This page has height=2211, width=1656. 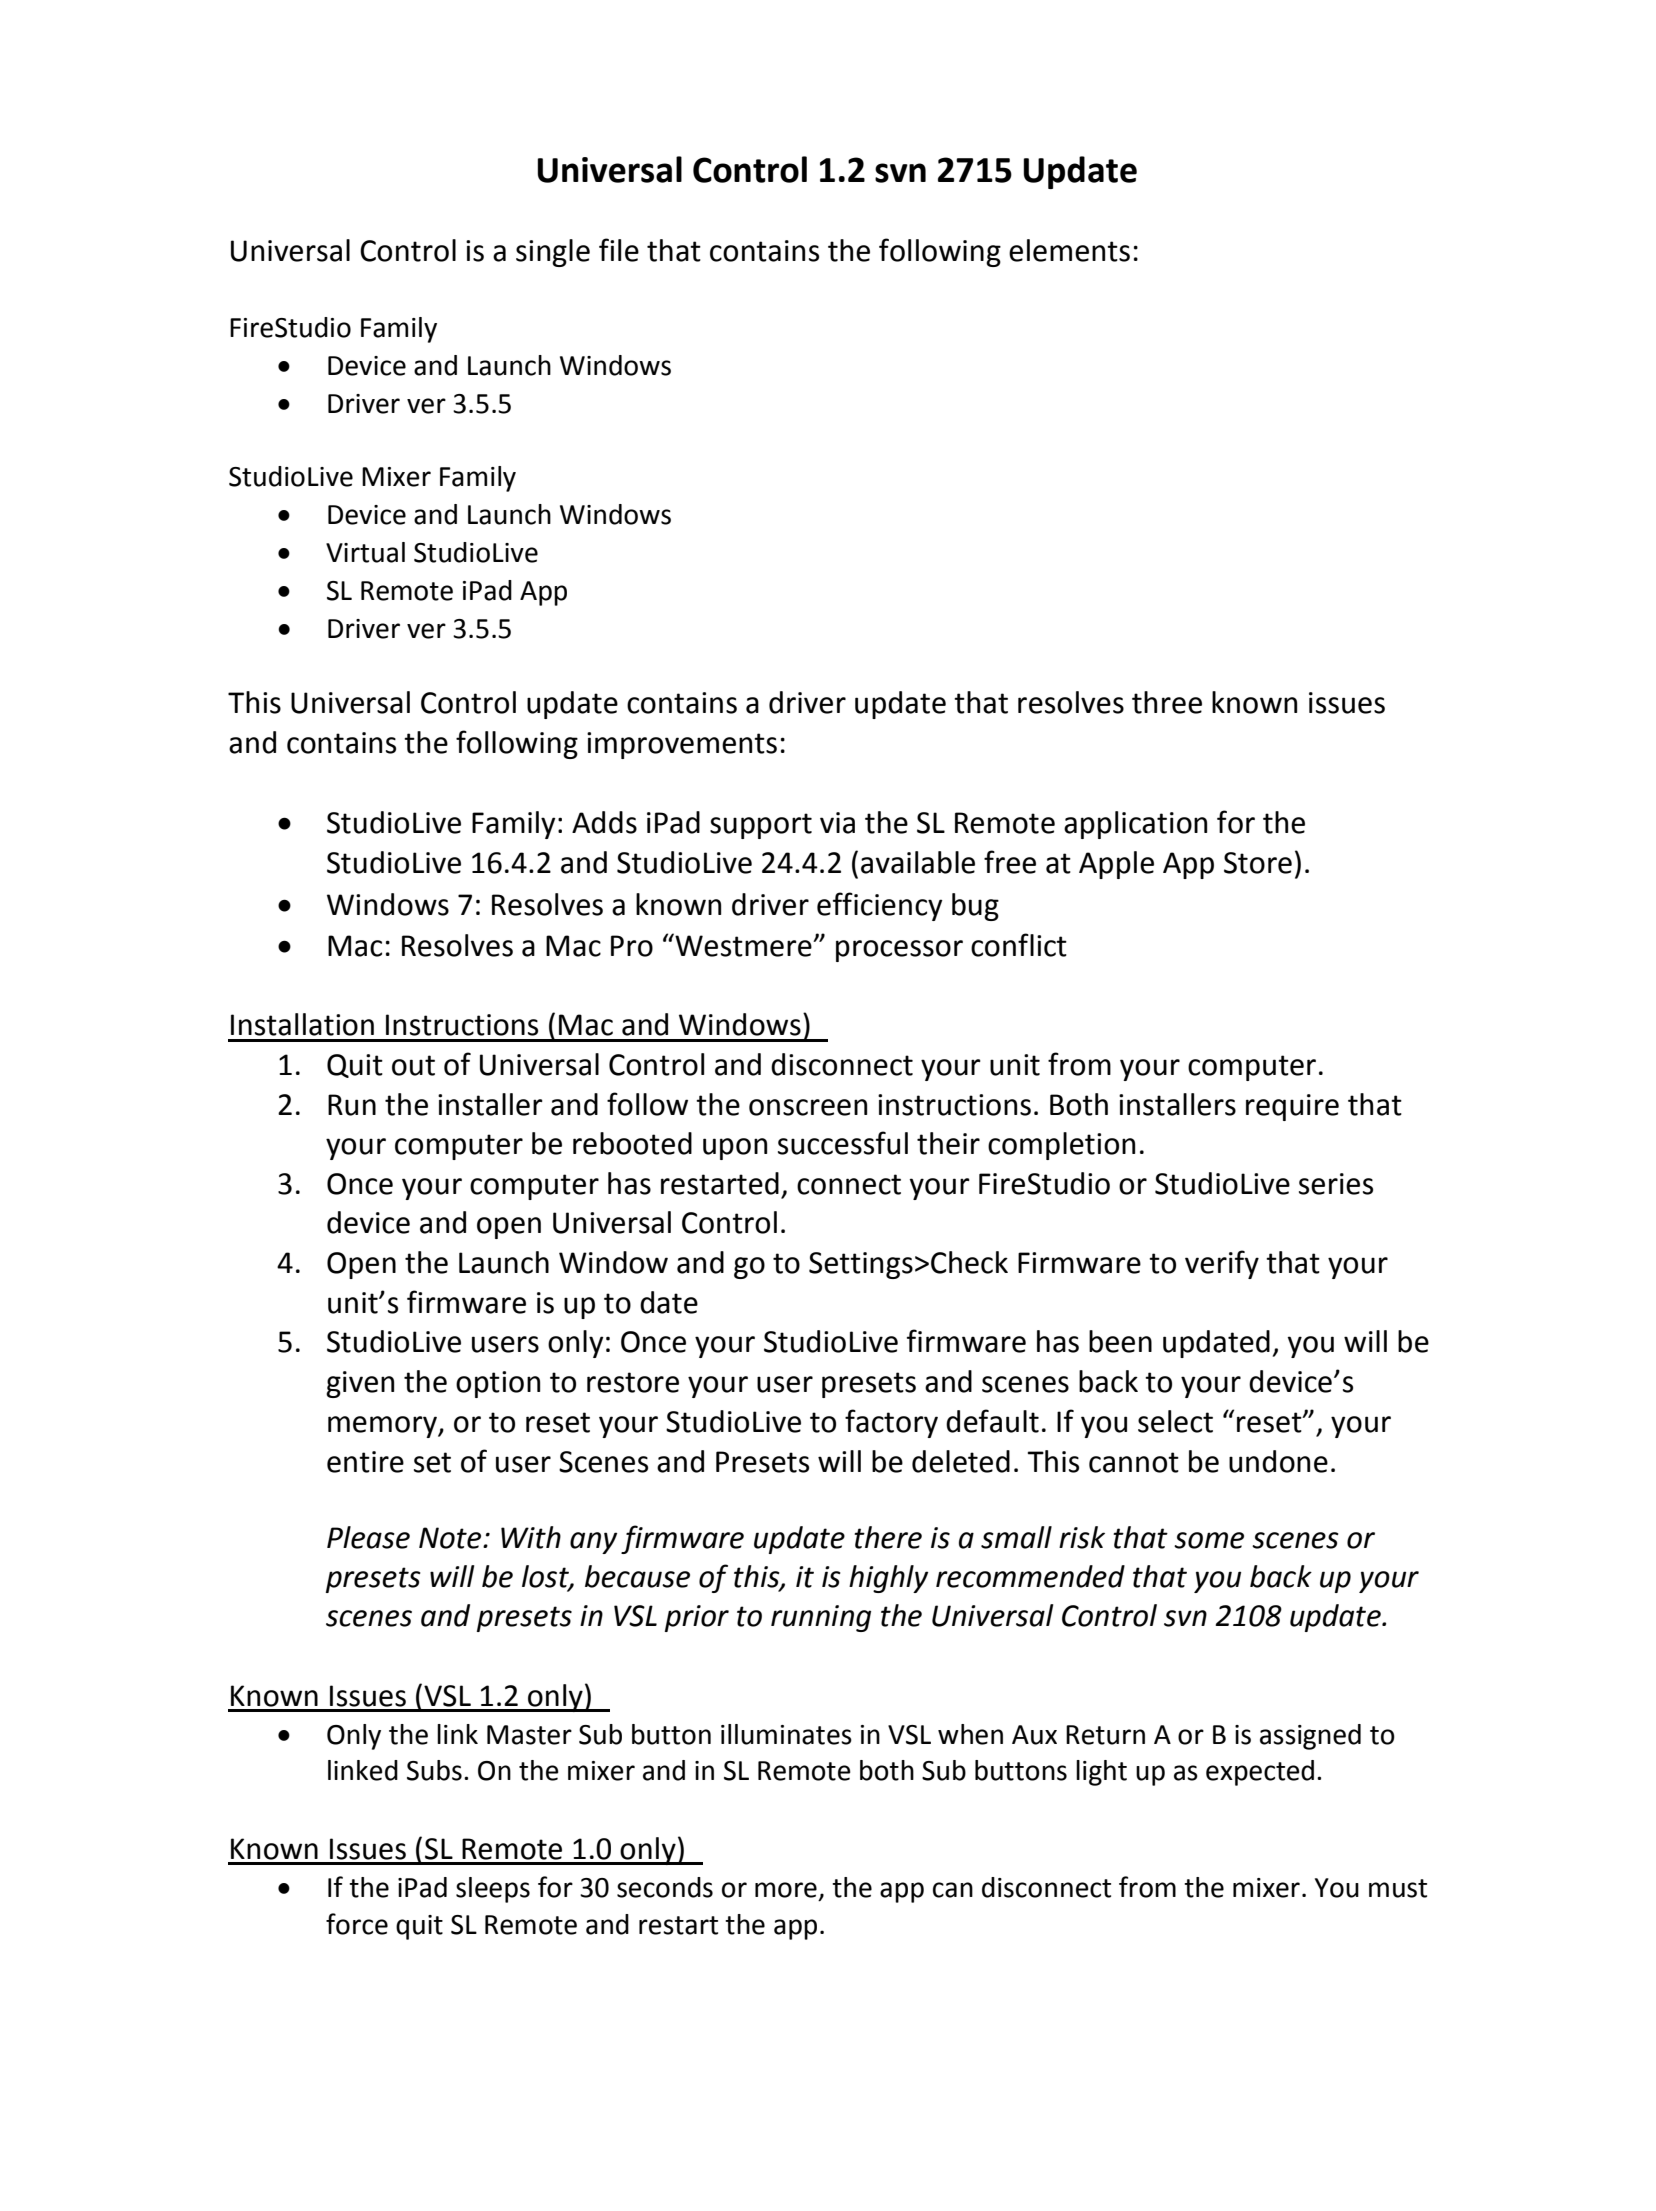 I want to click on onscreen, so click(x=808, y=1107).
